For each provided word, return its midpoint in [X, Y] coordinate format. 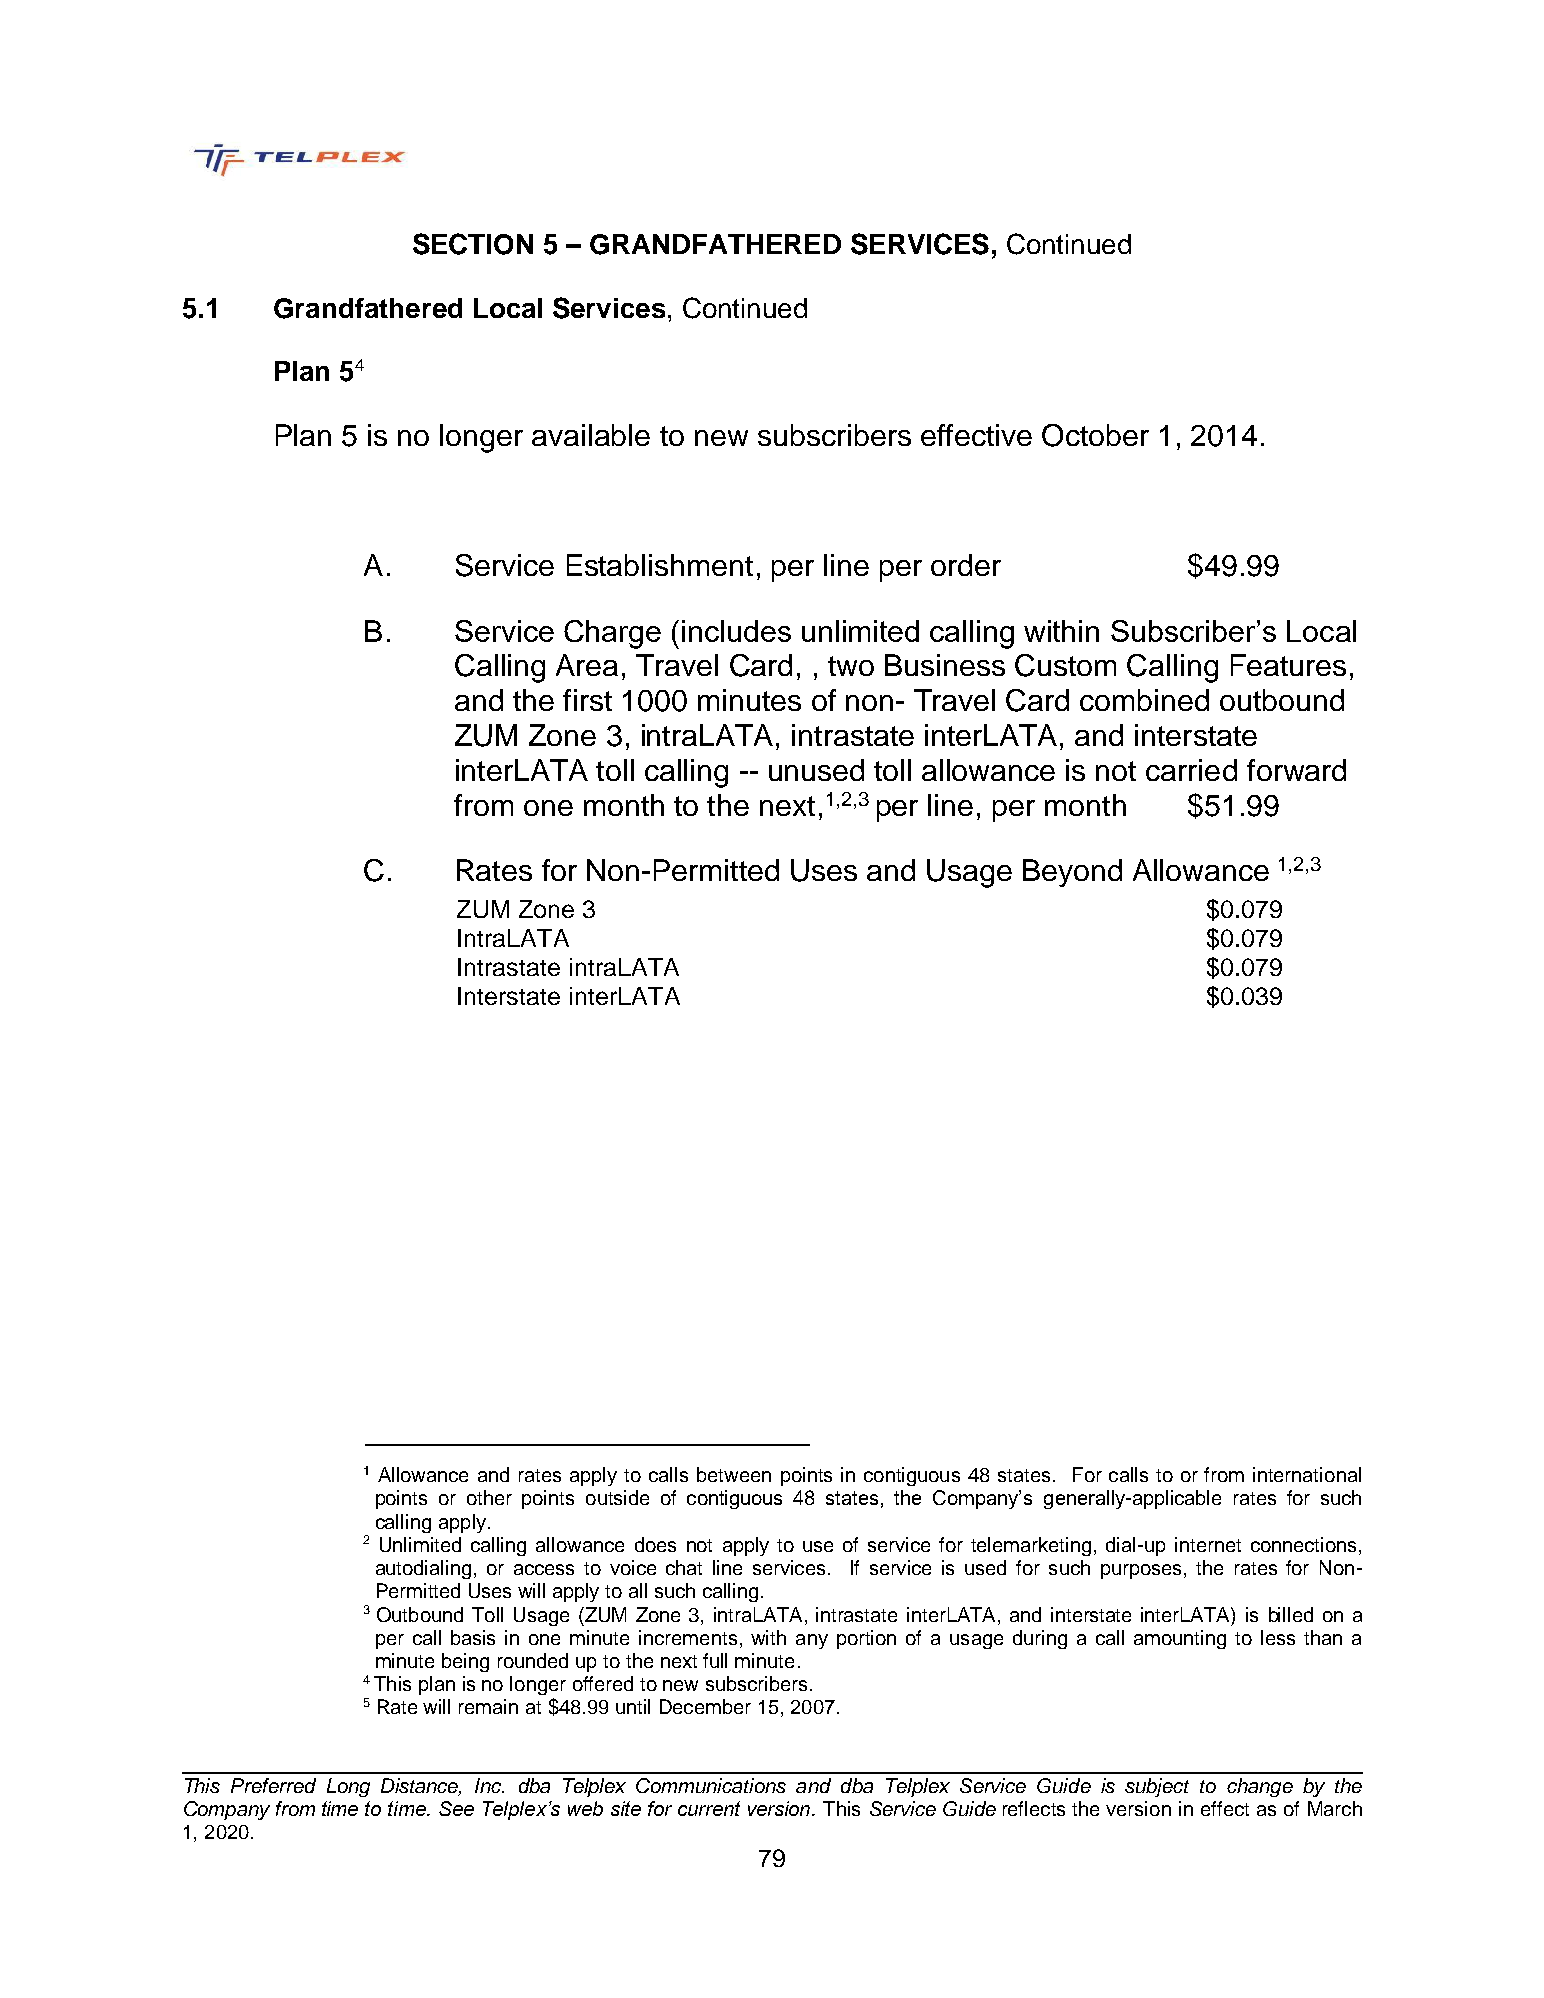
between [734, 1474]
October [1095, 435]
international [1307, 1474]
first [587, 700]
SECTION [473, 244]
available [591, 435]
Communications [711, 1785]
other [489, 1497]
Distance [421, 1787]
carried [1191, 770]
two [851, 666]
